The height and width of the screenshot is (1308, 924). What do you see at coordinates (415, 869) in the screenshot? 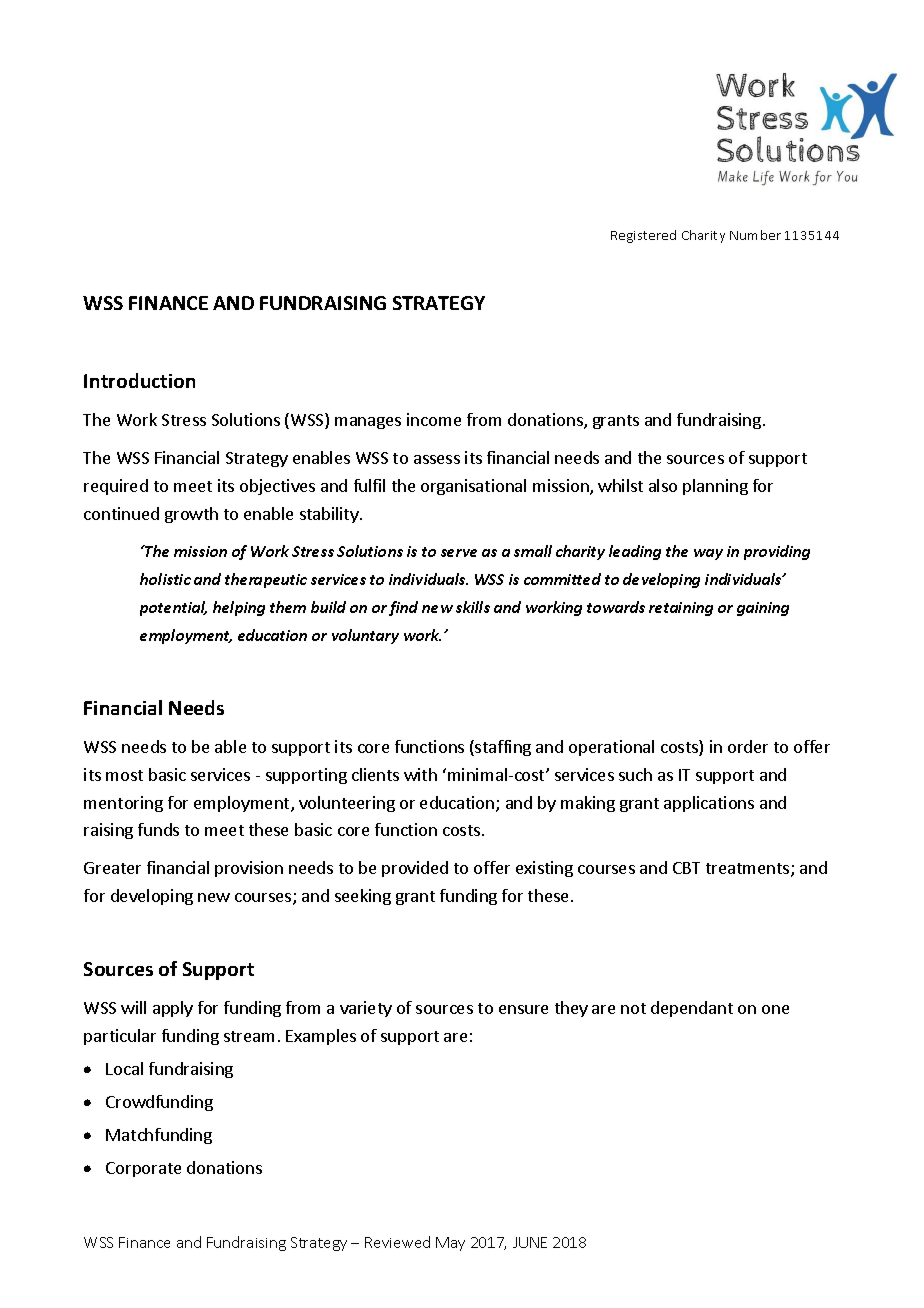
I see `provided` at bounding box center [415, 869].
